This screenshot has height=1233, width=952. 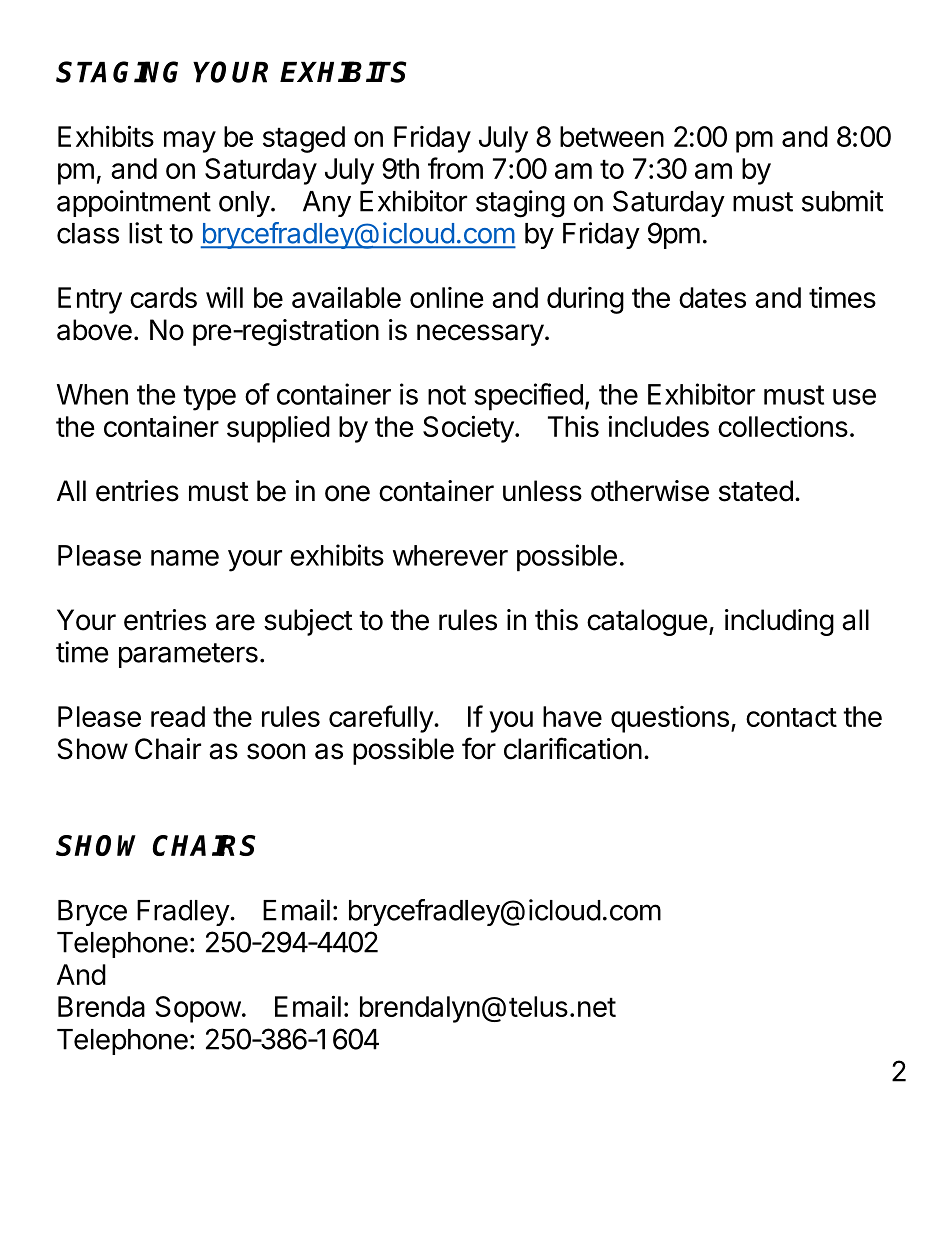 What do you see at coordinates (190, 142) in the screenshot?
I see `may` at bounding box center [190, 142].
